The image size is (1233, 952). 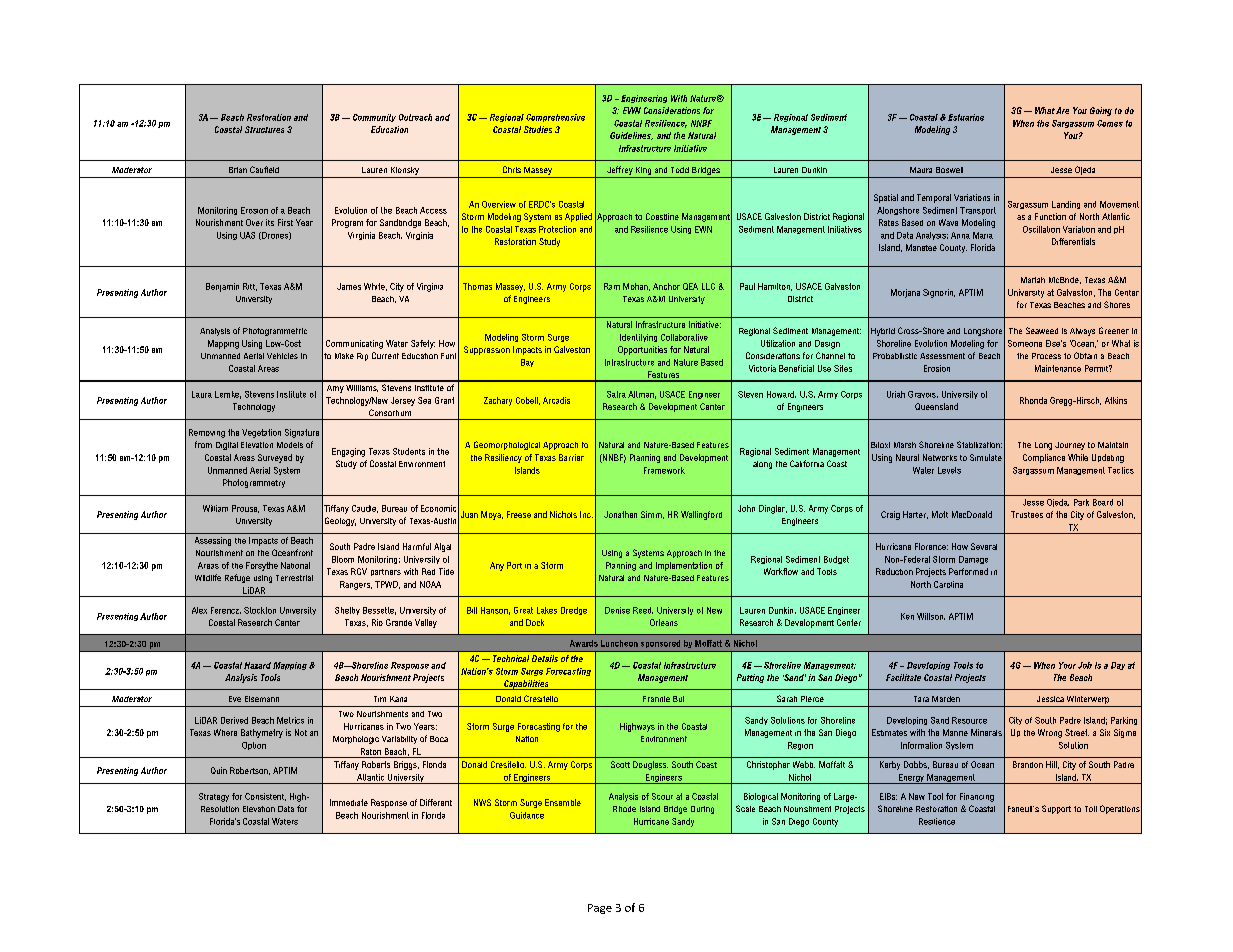 What do you see at coordinates (254, 483) in the document?
I see `Photogrammetry` at bounding box center [254, 483].
